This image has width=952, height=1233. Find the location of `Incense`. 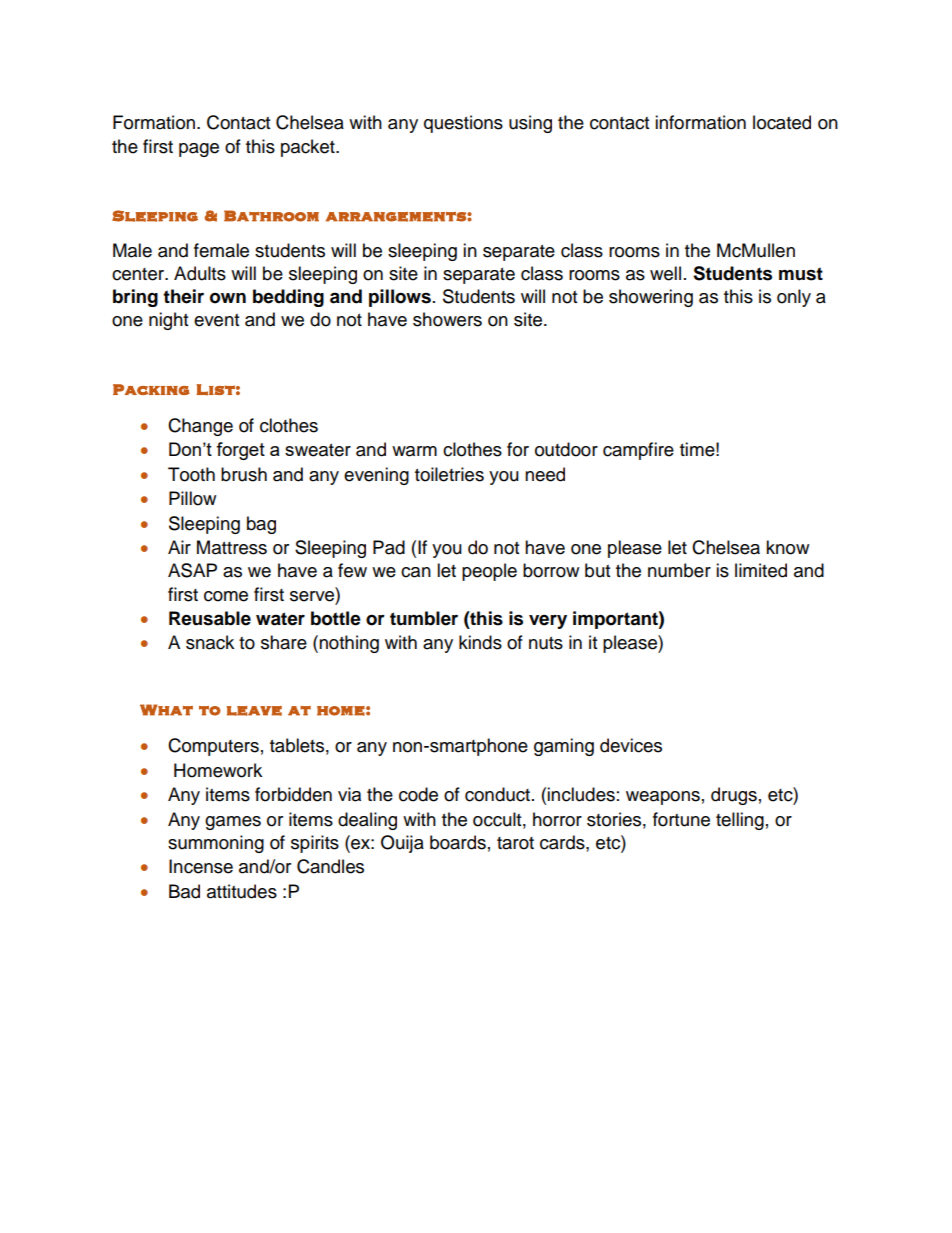

Incense is located at coordinates (201, 866).
